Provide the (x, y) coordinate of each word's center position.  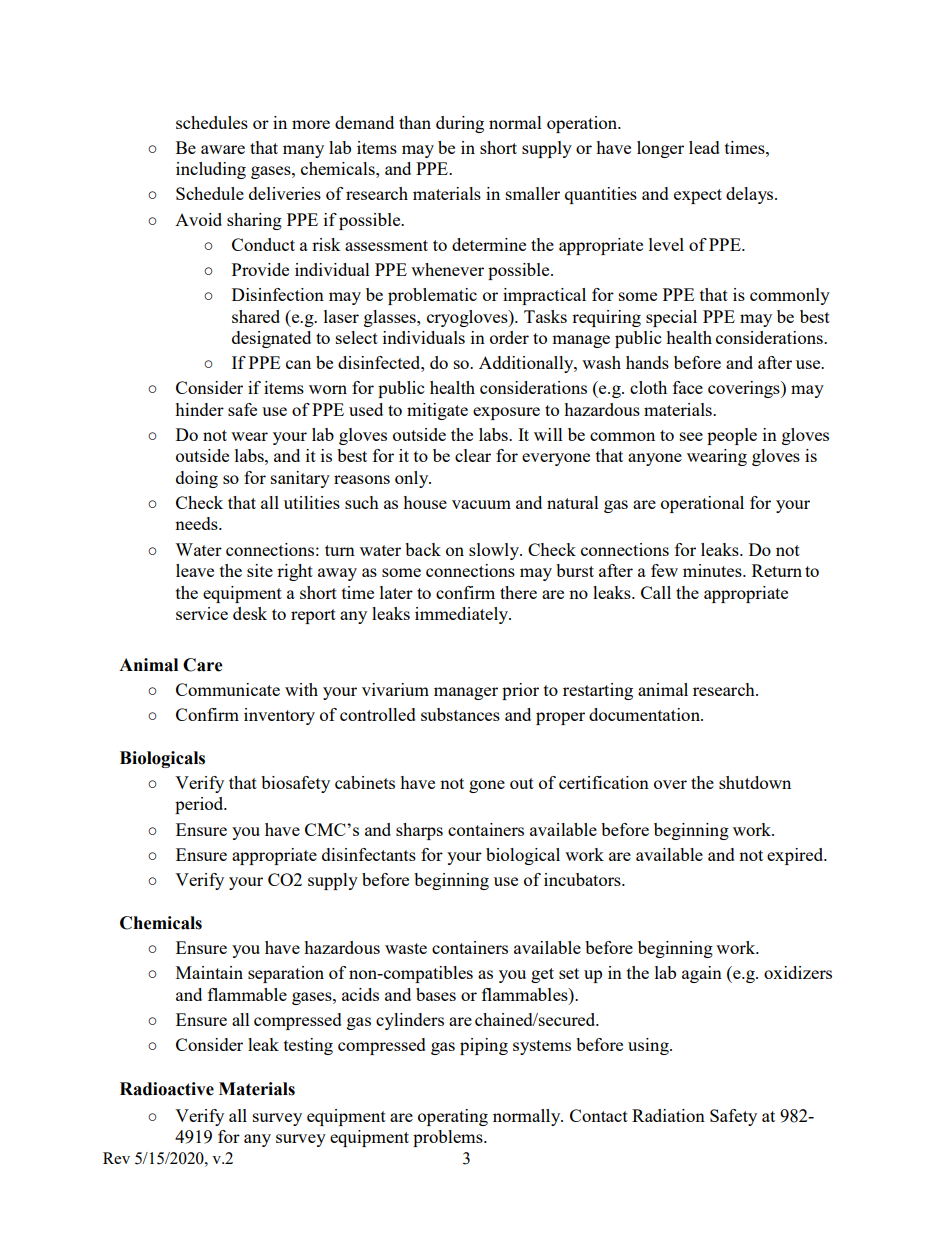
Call (656, 592)
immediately (462, 615)
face (688, 387)
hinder (199, 409)
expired (796, 856)
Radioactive (167, 1089)
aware (223, 149)
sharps (419, 831)
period (200, 805)
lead (704, 147)
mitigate (437, 411)
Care (203, 665)
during (460, 124)
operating (453, 1117)
